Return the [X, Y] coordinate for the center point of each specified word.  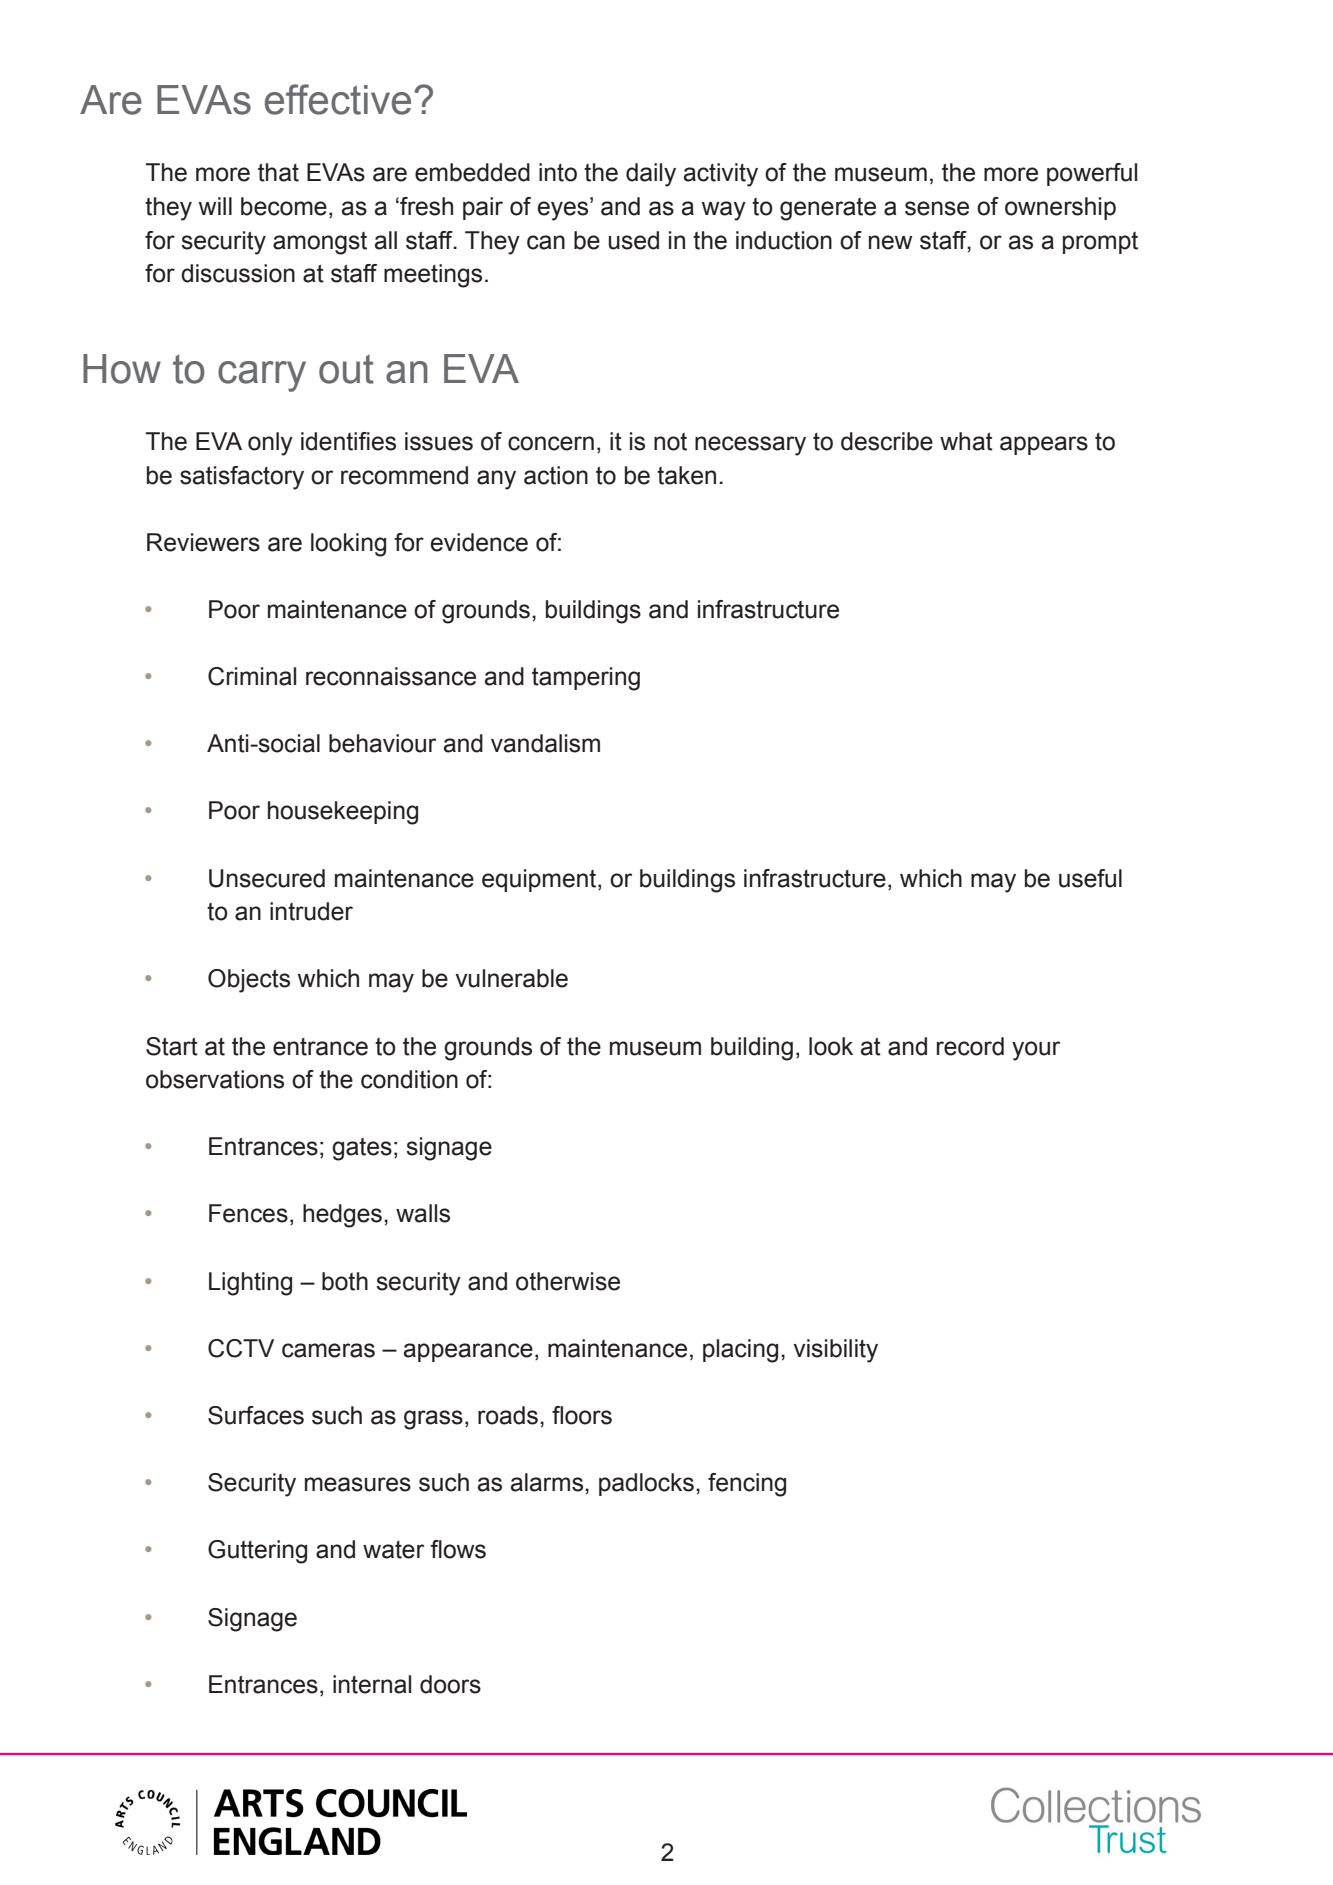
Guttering [257, 1552]
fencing [747, 1485]
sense [937, 208]
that [278, 172]
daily [651, 175]
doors [450, 1684]
